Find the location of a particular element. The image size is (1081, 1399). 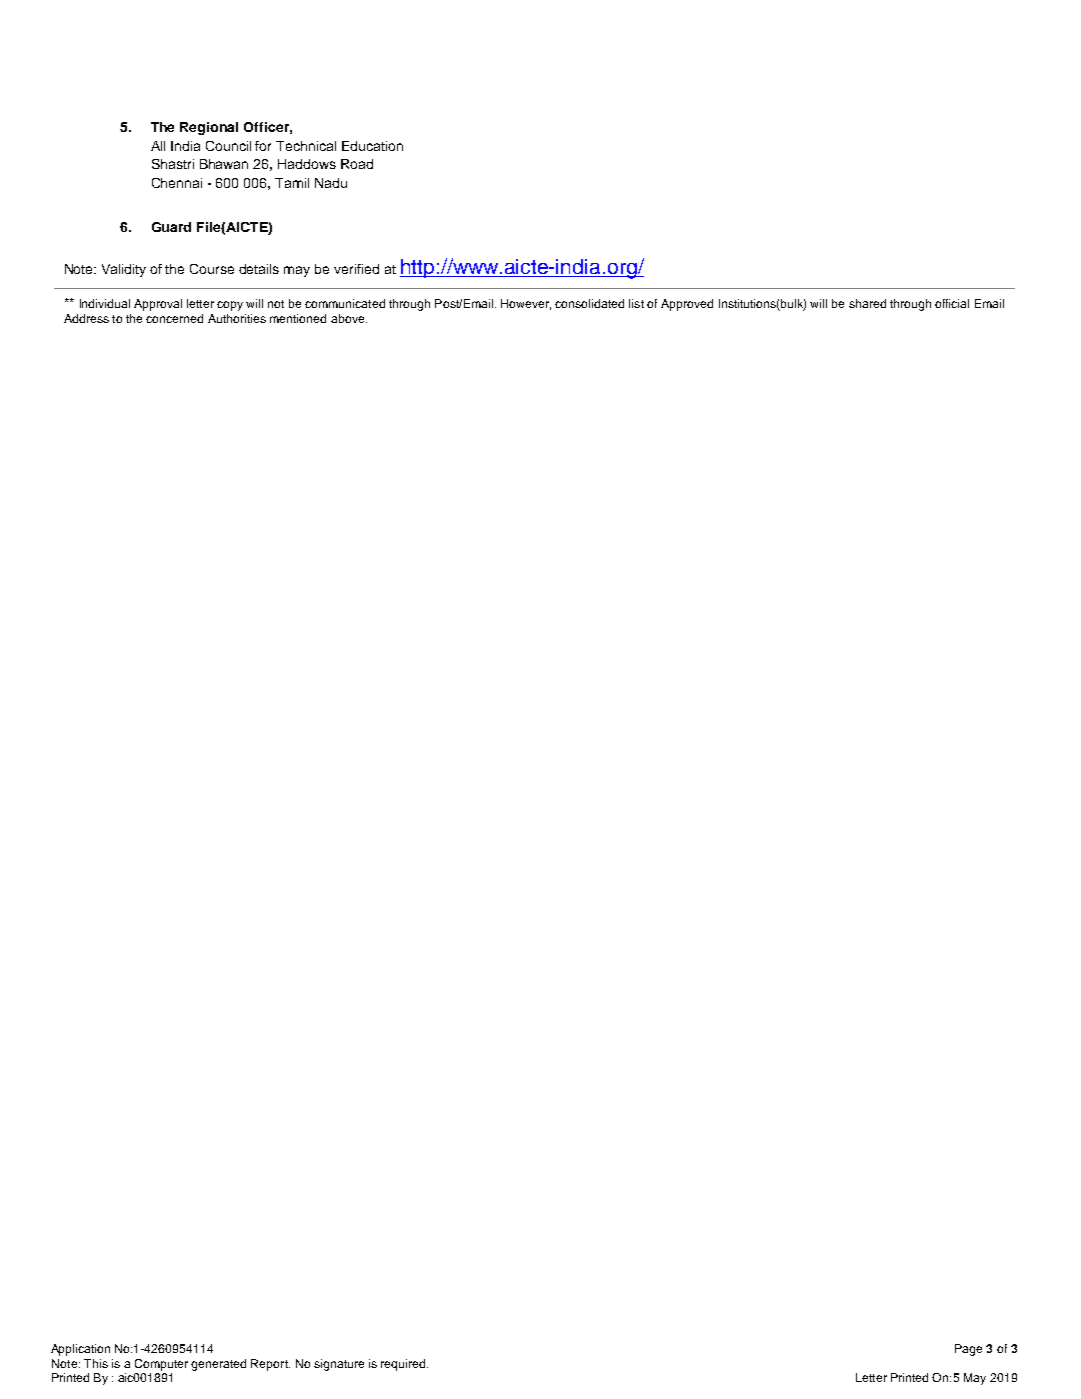

Shastri is located at coordinates (173, 164).
